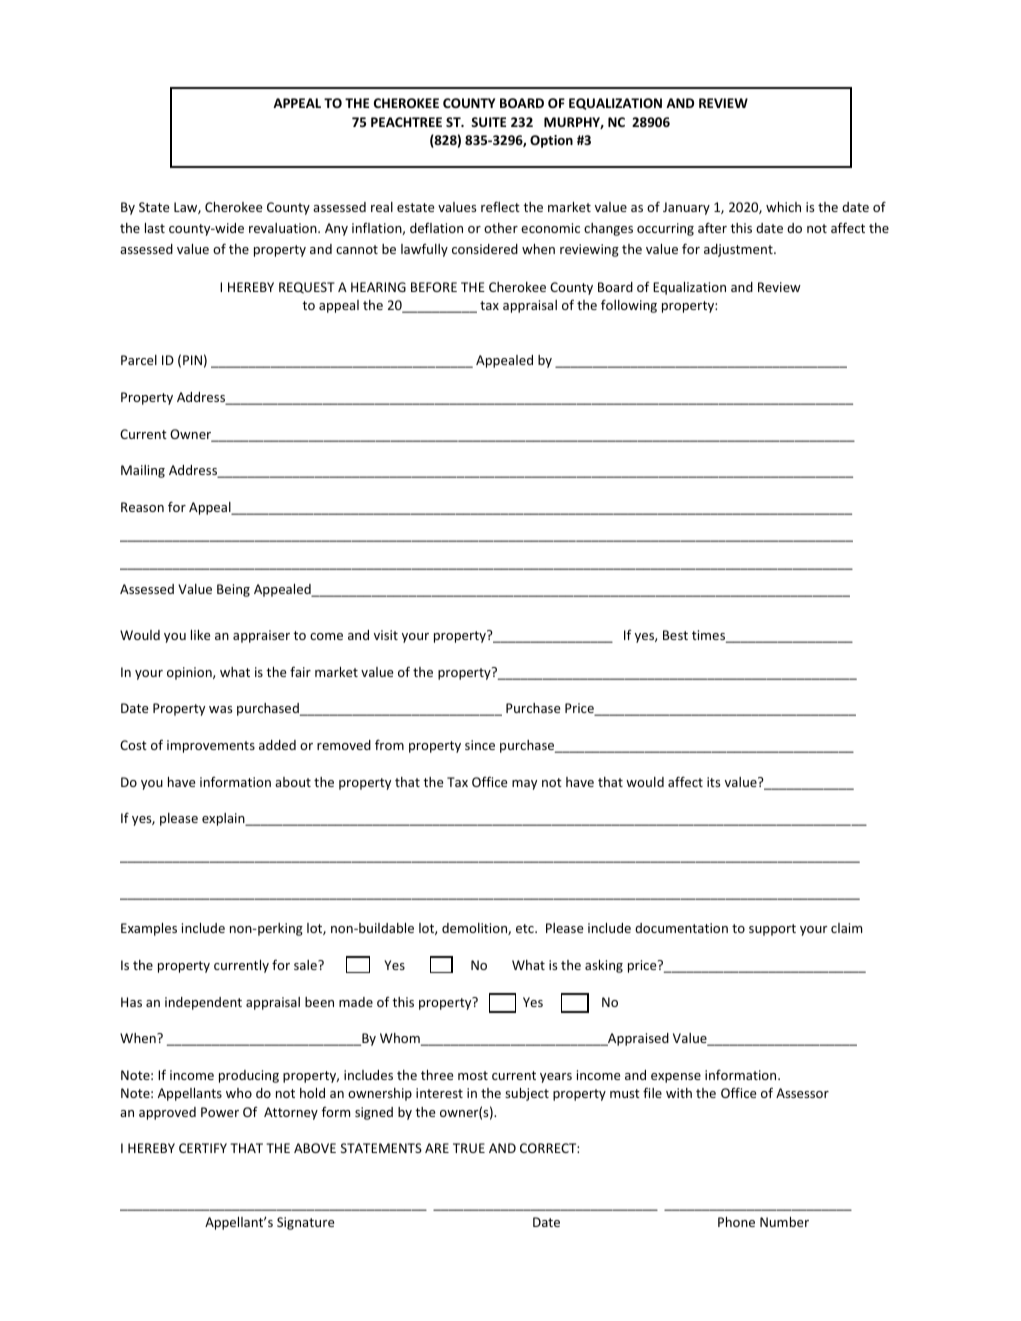  I want to click on SUITE, so click(488, 122).
